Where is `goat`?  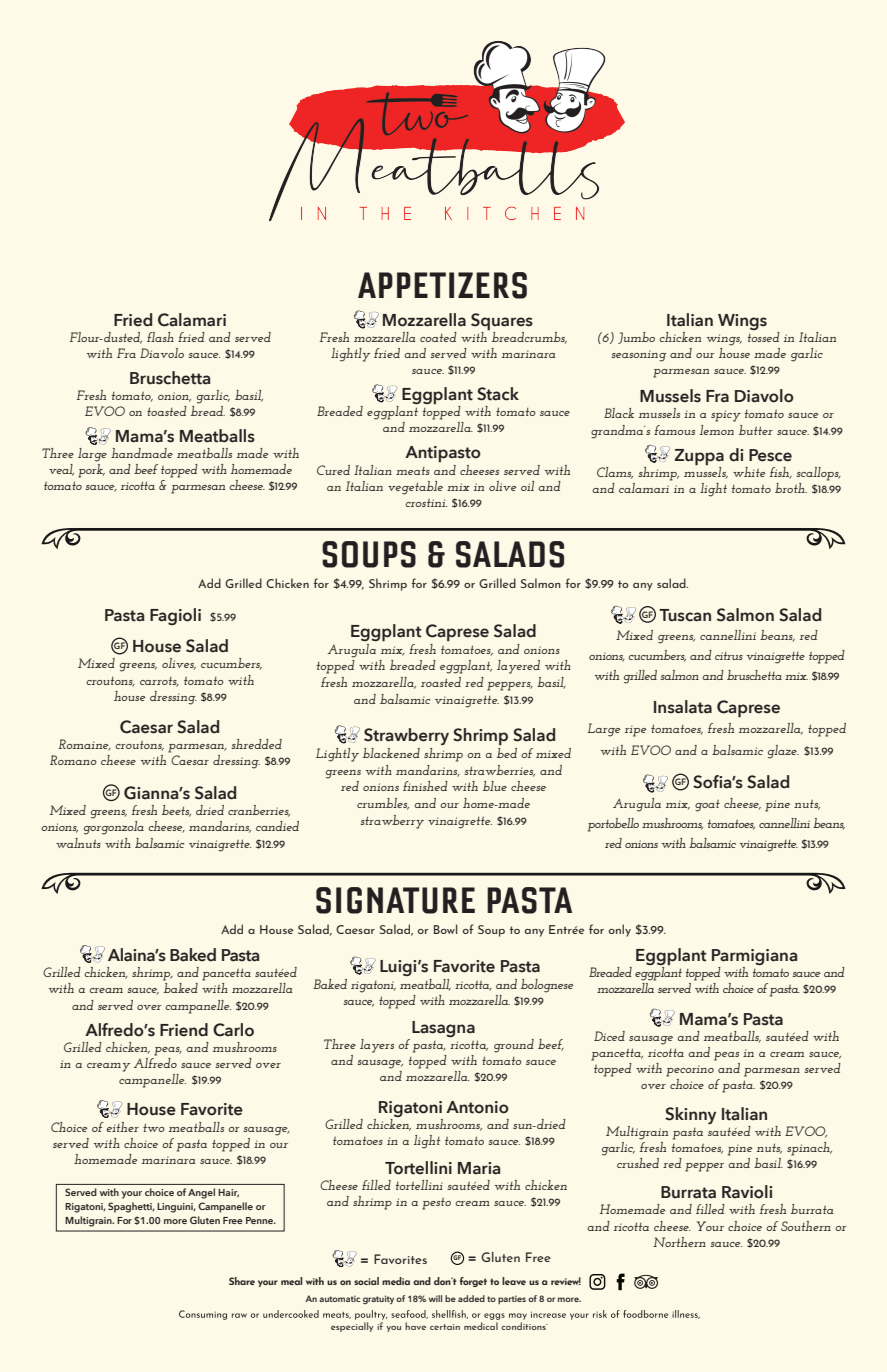 goat is located at coordinates (707, 806).
